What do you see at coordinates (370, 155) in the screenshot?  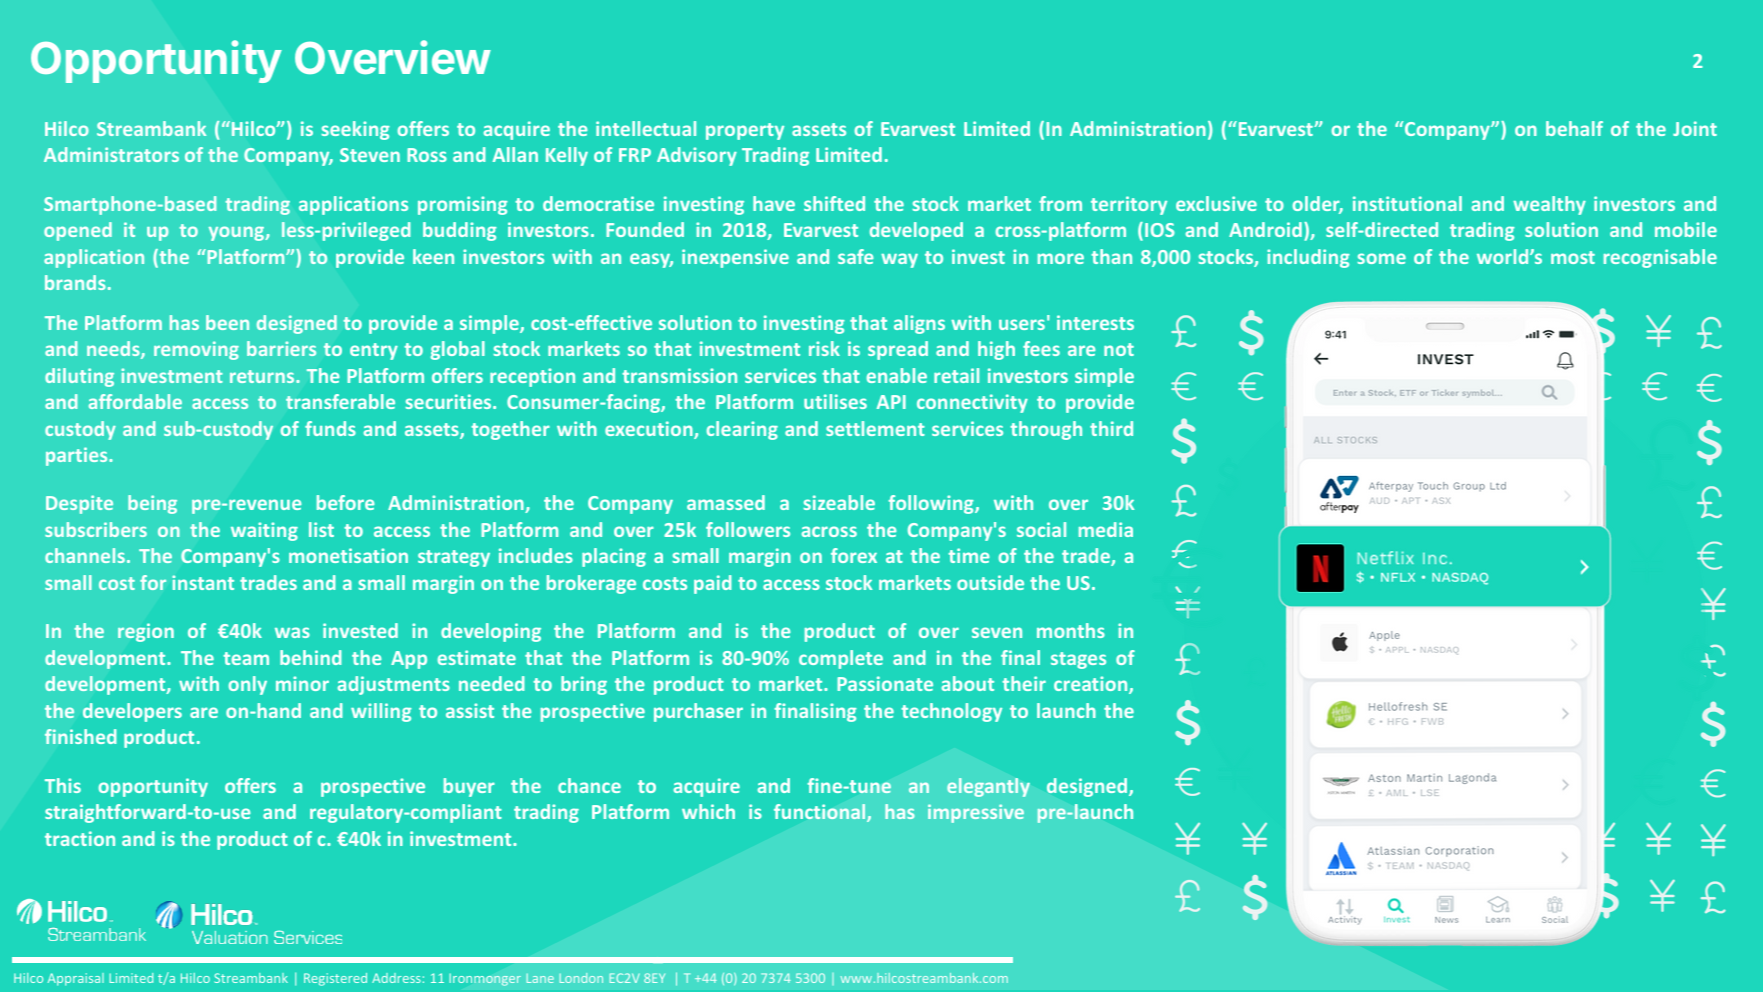 I see `Steven` at bounding box center [370, 155].
